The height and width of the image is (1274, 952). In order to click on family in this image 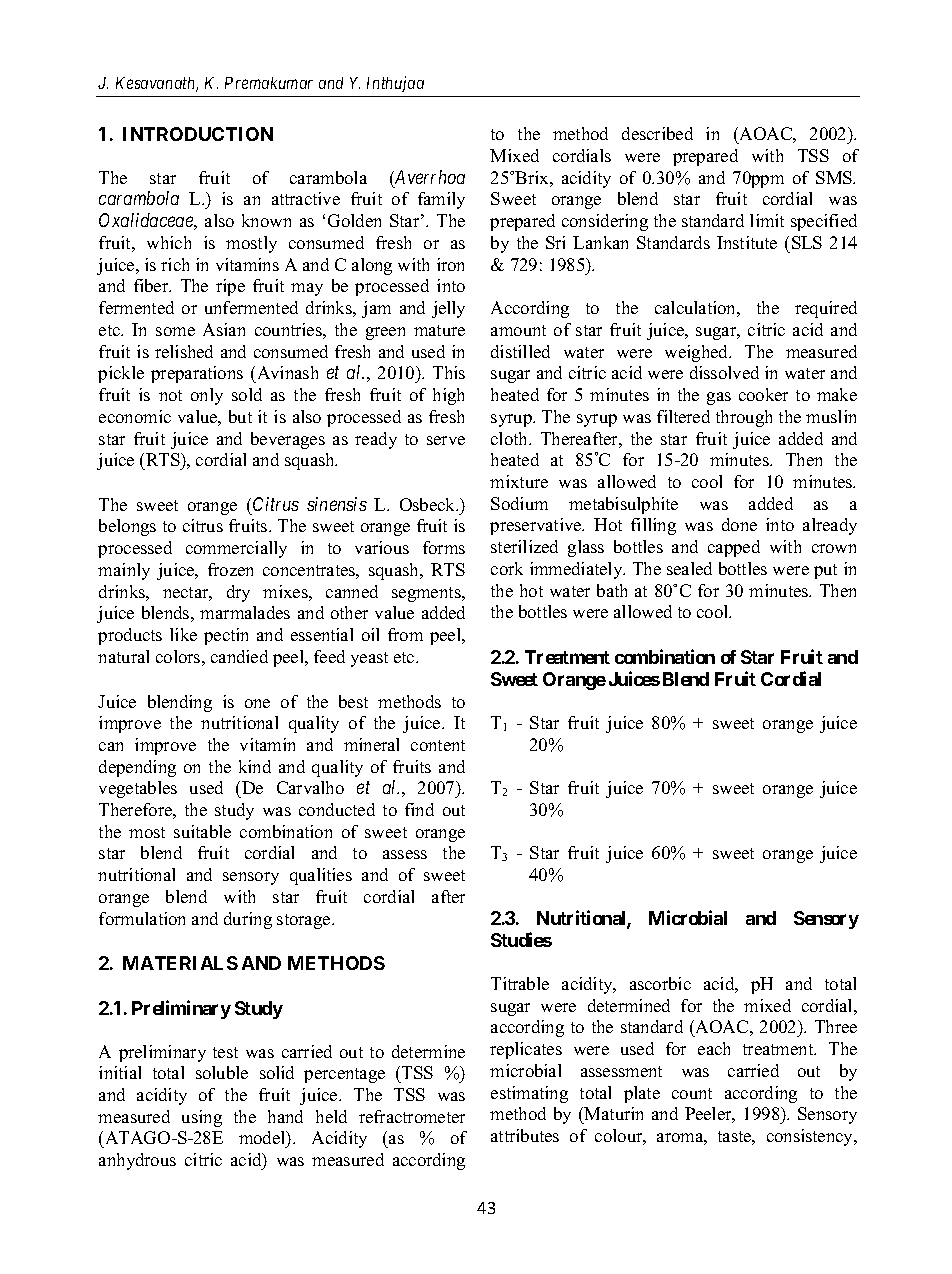, I will do `click(441, 200)`.
